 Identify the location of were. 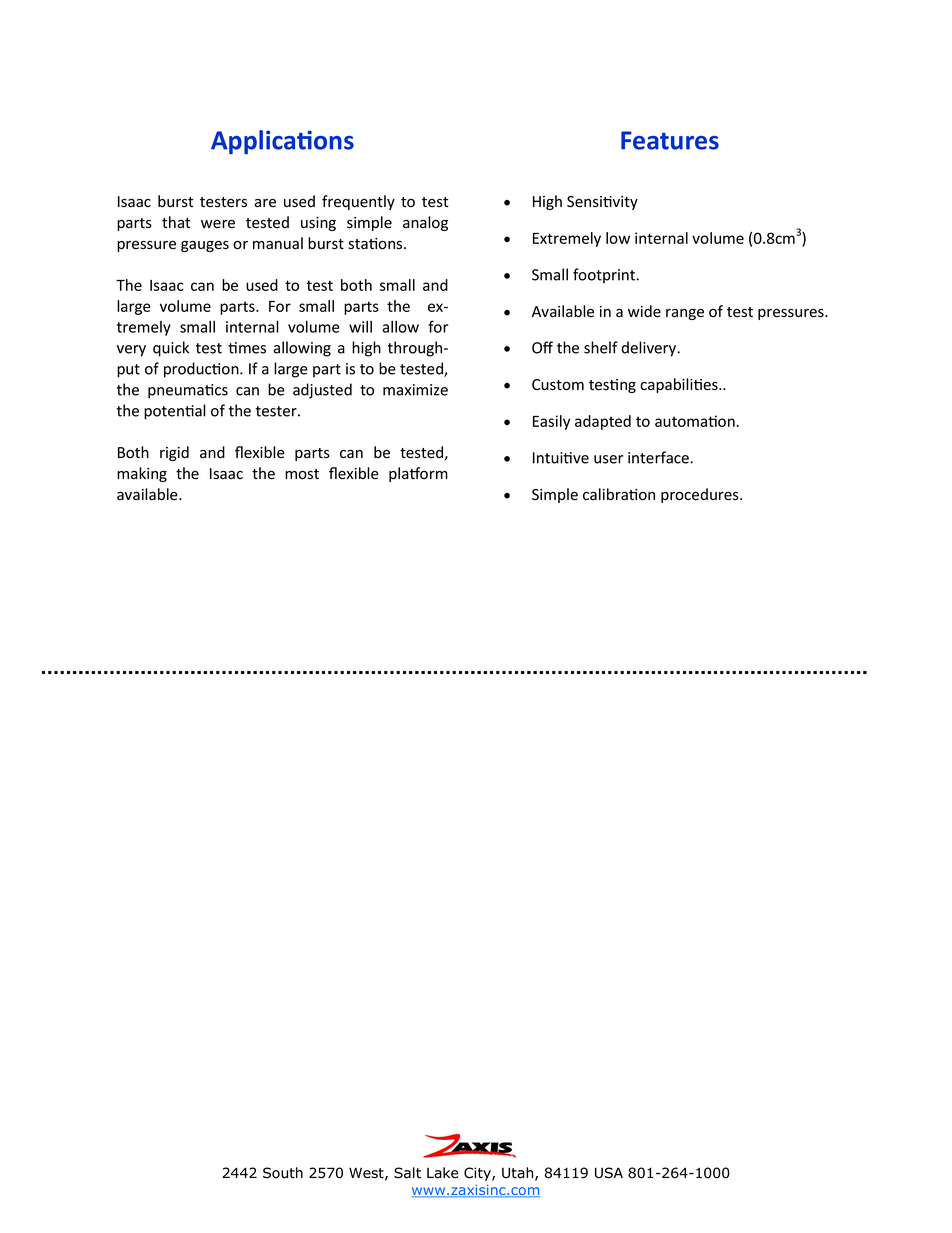
(218, 224).
